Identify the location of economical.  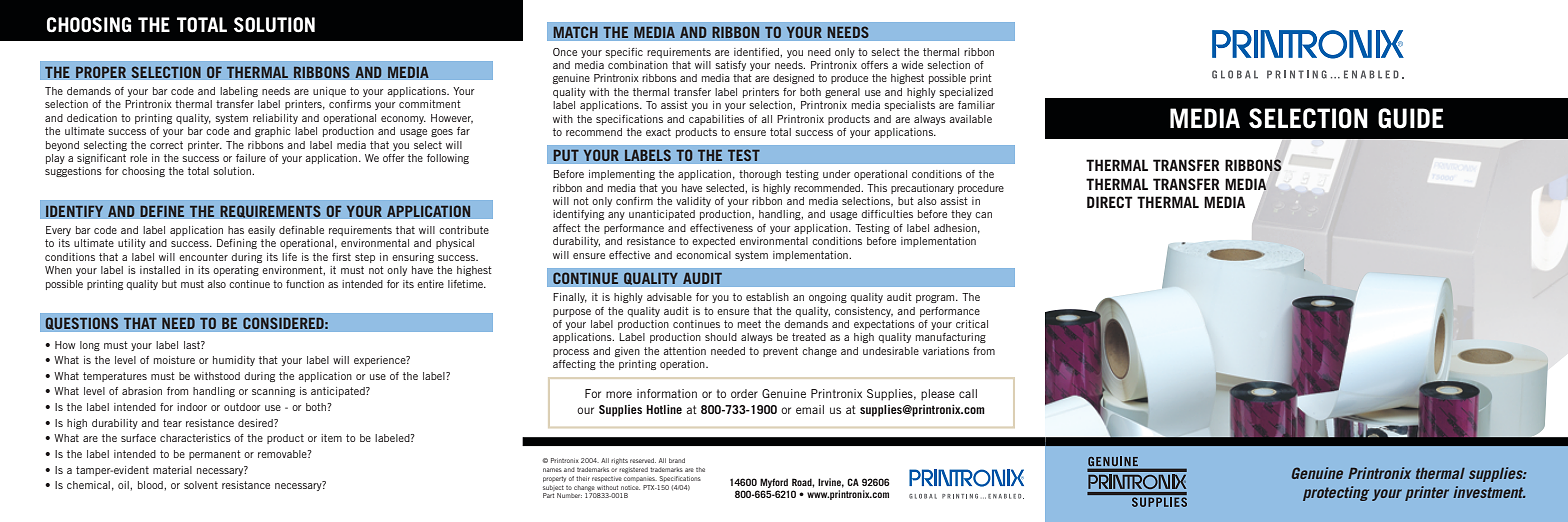
(703, 255).
